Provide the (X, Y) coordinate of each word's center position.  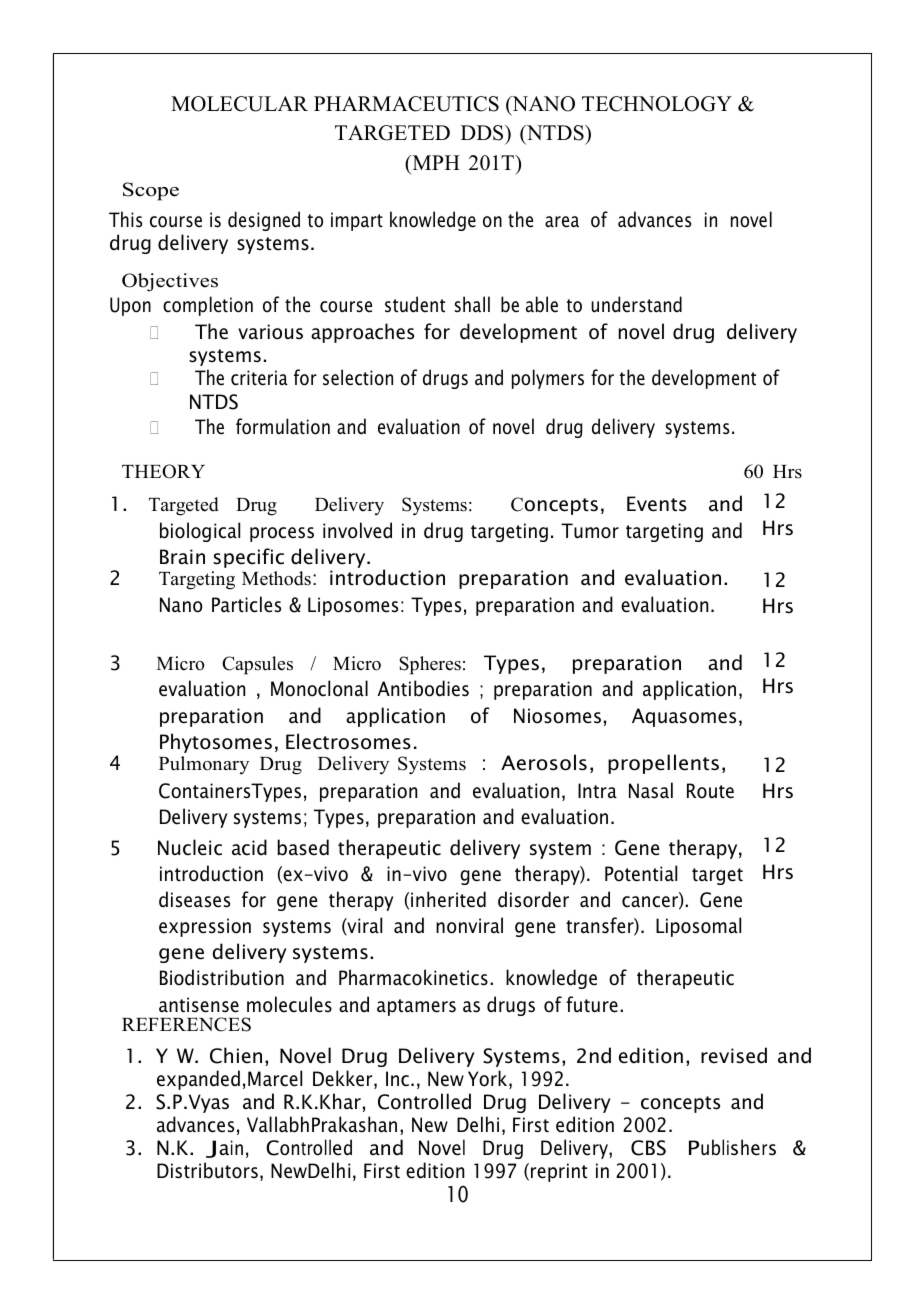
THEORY (163, 471)
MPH (435, 162)
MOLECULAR (239, 104)
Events (657, 504)
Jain (224, 1149)
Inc (397, 1079)
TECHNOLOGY (657, 104)
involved (357, 530)
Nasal (651, 790)
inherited (448, 899)
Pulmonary (204, 765)
